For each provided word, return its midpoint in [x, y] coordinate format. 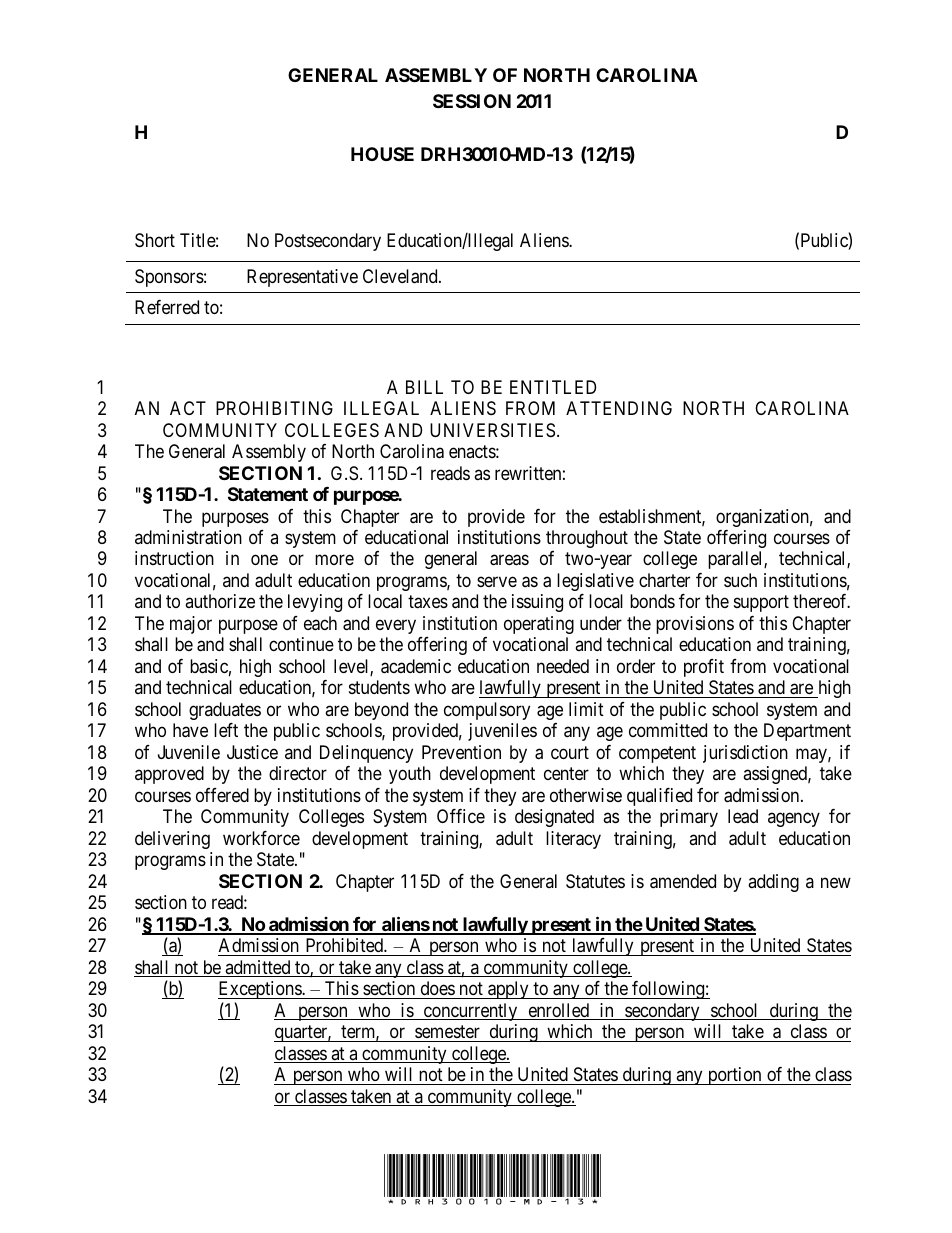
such [740, 580]
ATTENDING [619, 408]
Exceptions [260, 990]
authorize [220, 601]
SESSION [472, 101]
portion [735, 1076]
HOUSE [382, 154]
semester [447, 1031]
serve [497, 581]
